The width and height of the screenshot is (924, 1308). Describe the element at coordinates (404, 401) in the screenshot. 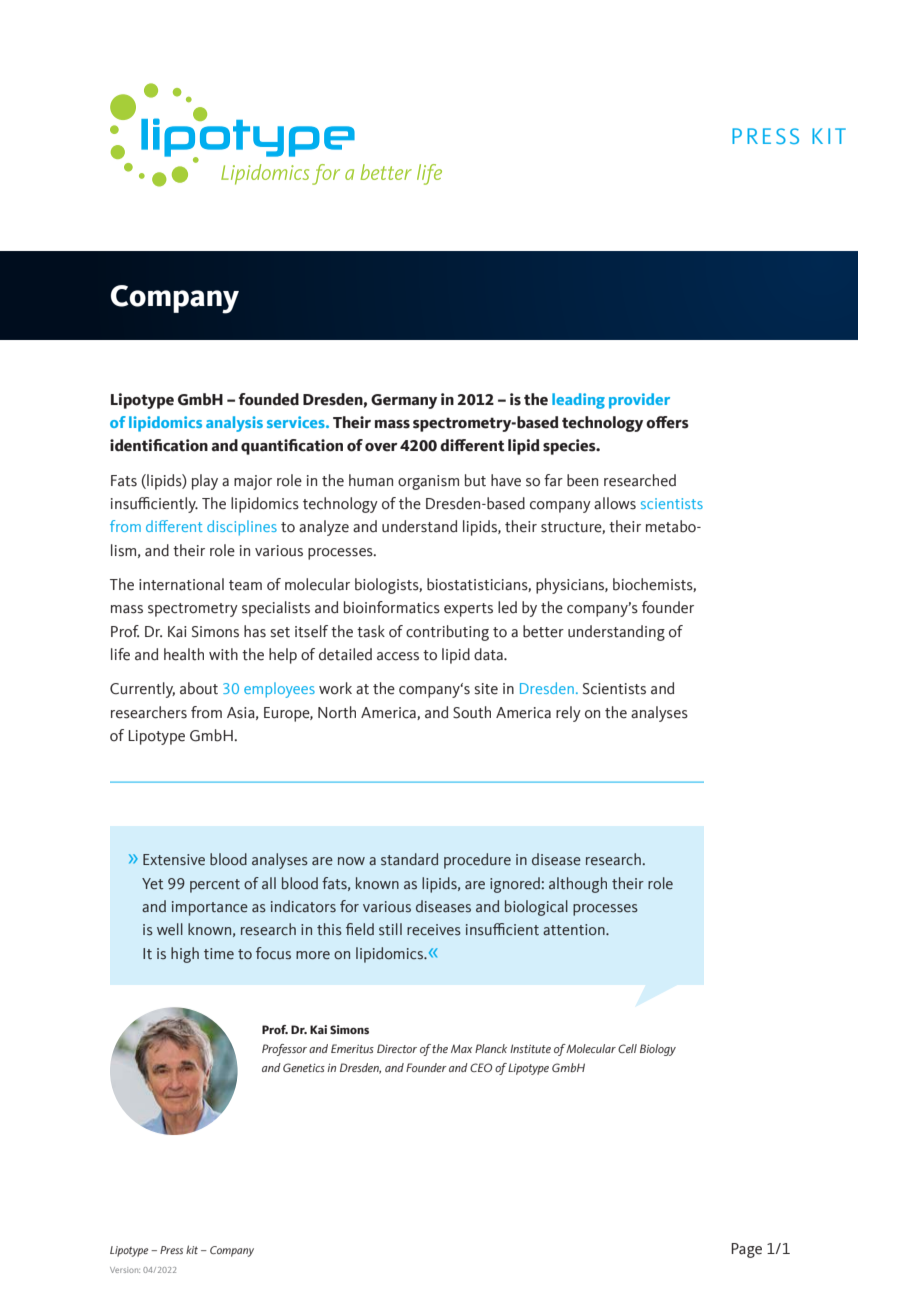

I see `Germany` at that location.
